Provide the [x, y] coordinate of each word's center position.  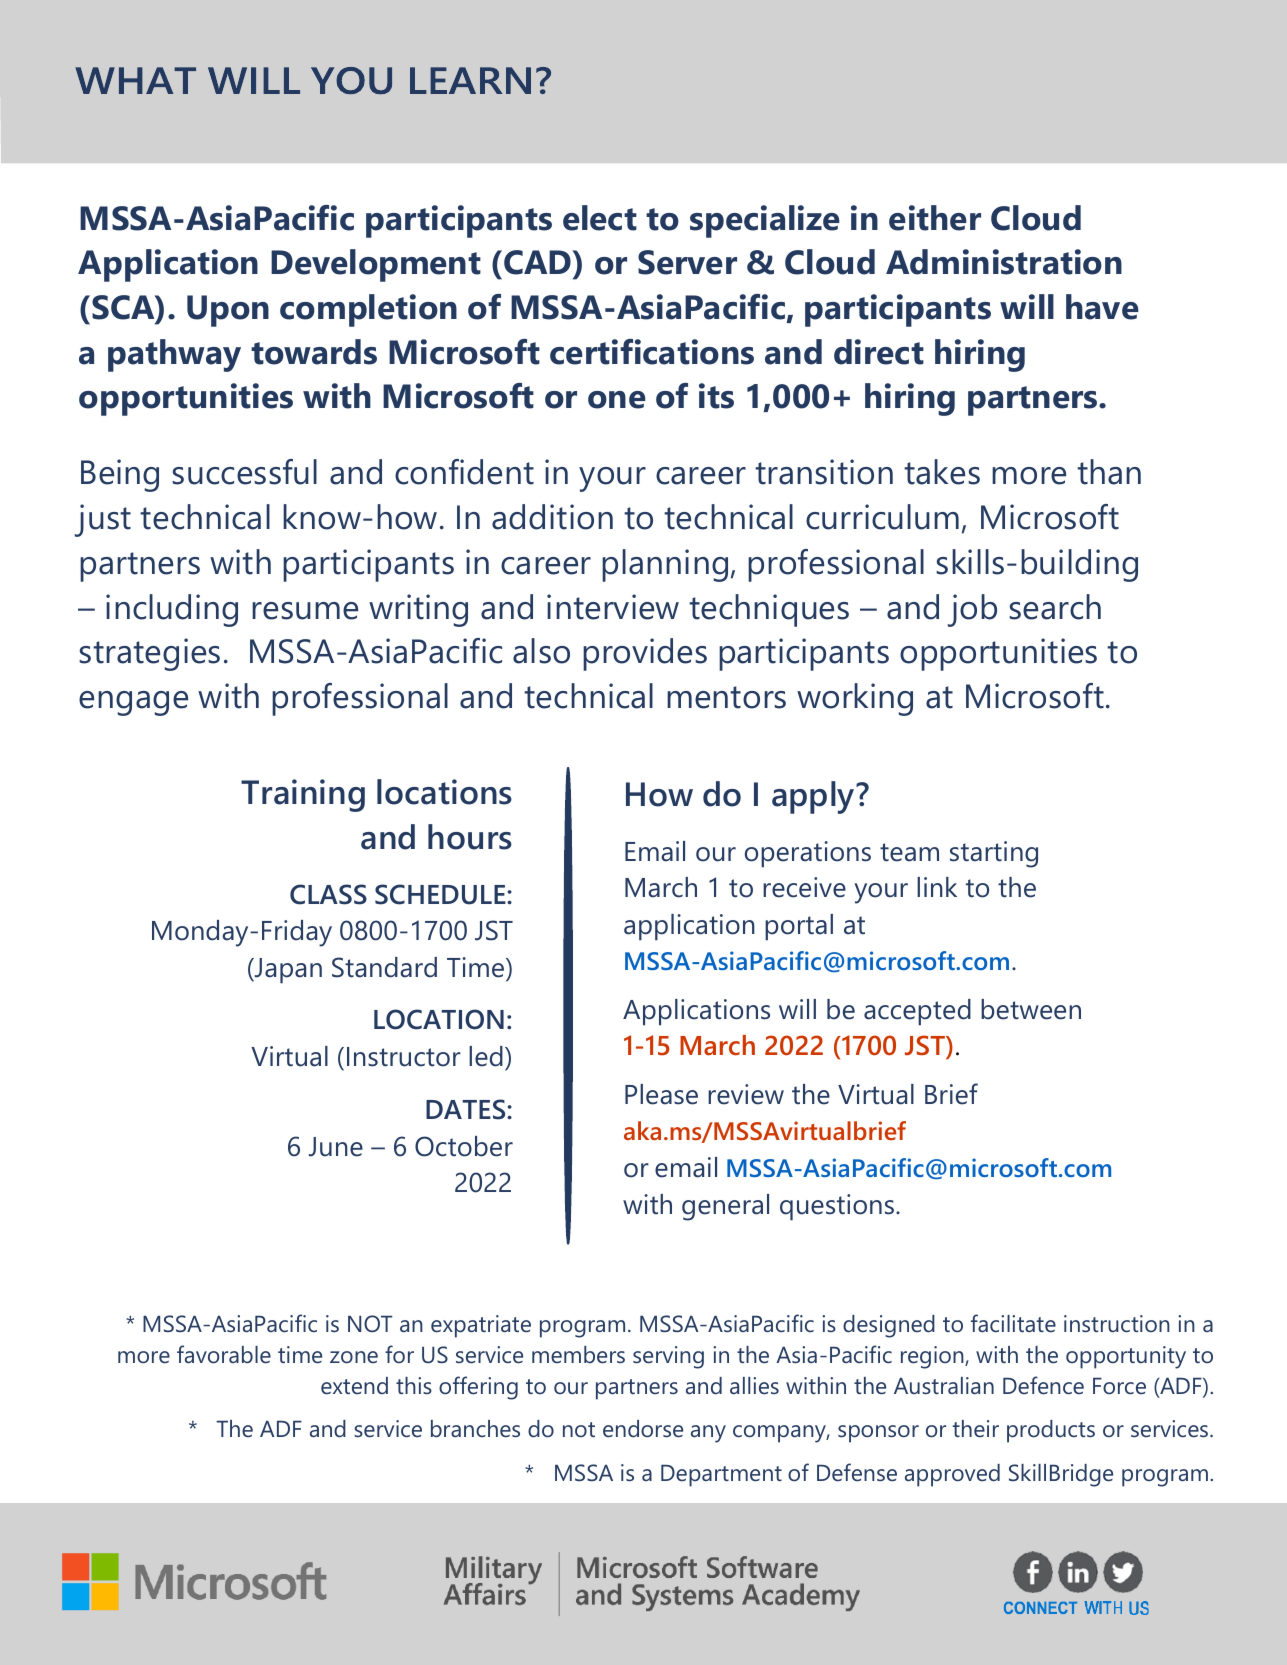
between [1031, 1009]
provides [645, 654]
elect [600, 218]
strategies [149, 654]
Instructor [404, 1057]
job [972, 610]
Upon [228, 311]
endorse [643, 1428]
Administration [1004, 262]
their [975, 1428]
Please [661, 1094]
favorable [224, 1354]
